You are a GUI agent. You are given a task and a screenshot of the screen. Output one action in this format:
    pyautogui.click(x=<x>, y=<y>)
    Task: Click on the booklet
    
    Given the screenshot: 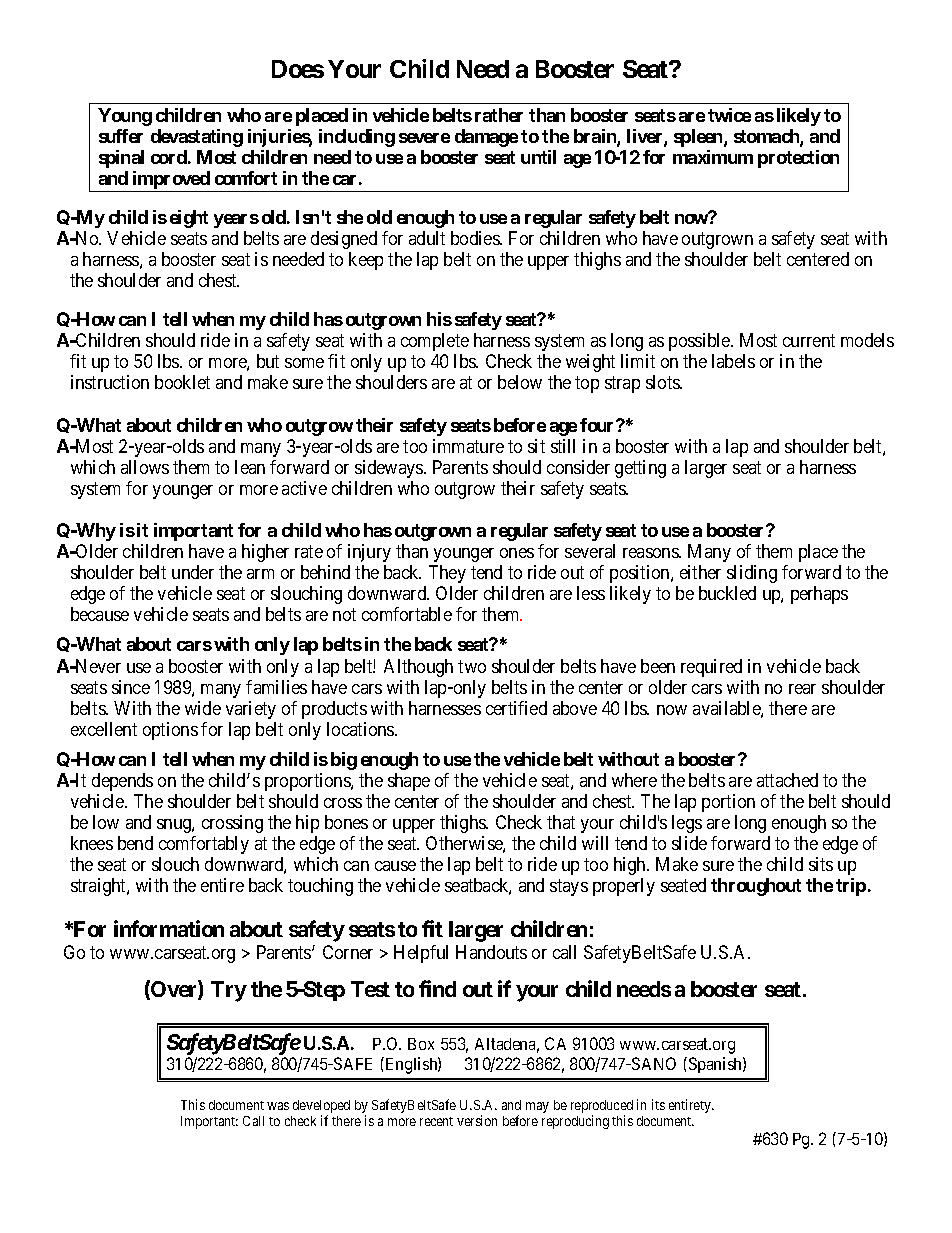 What is the action you would take?
    pyautogui.click(x=182, y=382)
